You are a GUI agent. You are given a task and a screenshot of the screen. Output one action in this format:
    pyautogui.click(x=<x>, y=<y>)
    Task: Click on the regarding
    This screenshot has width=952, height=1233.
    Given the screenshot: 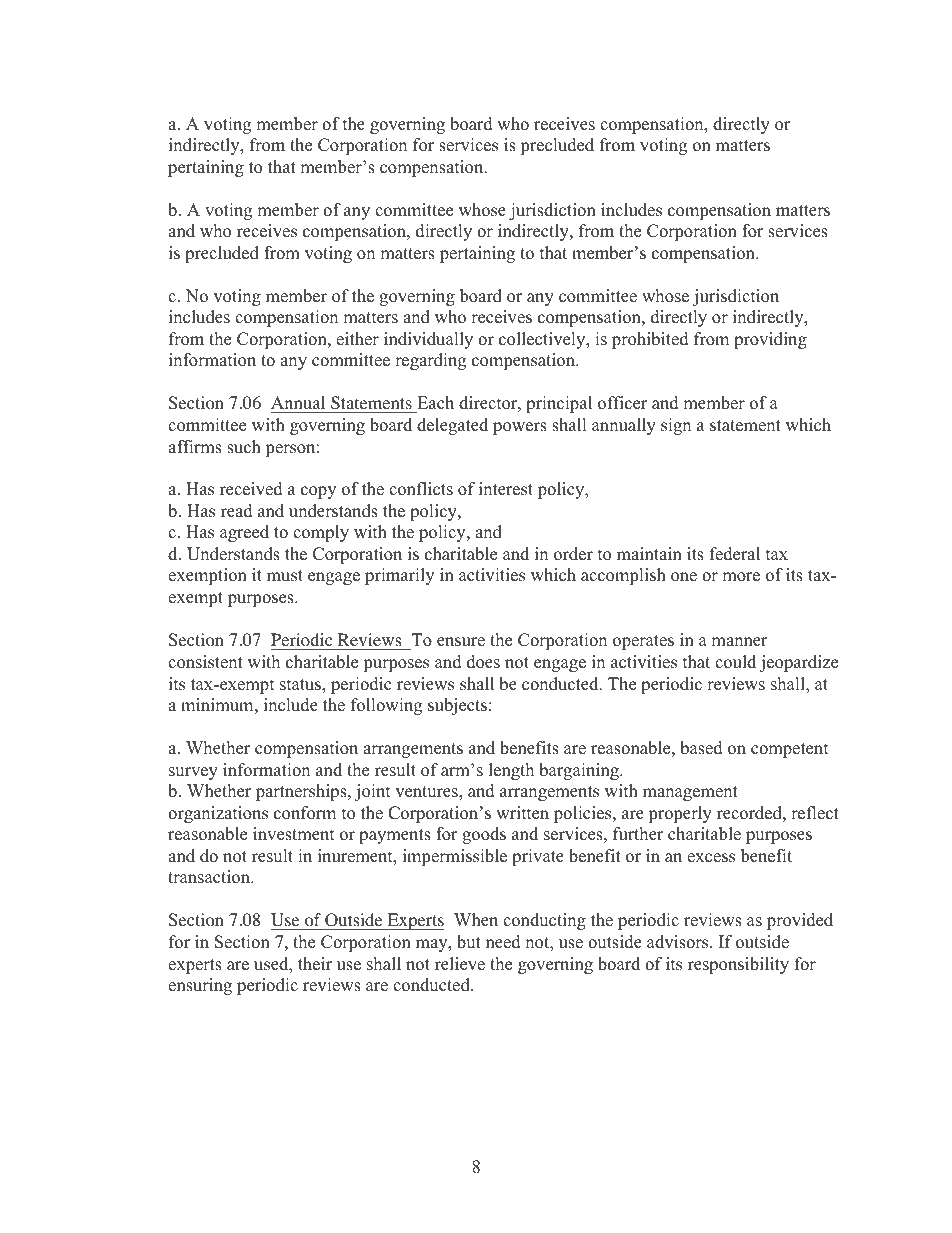 What is the action you would take?
    pyautogui.click(x=430, y=361)
